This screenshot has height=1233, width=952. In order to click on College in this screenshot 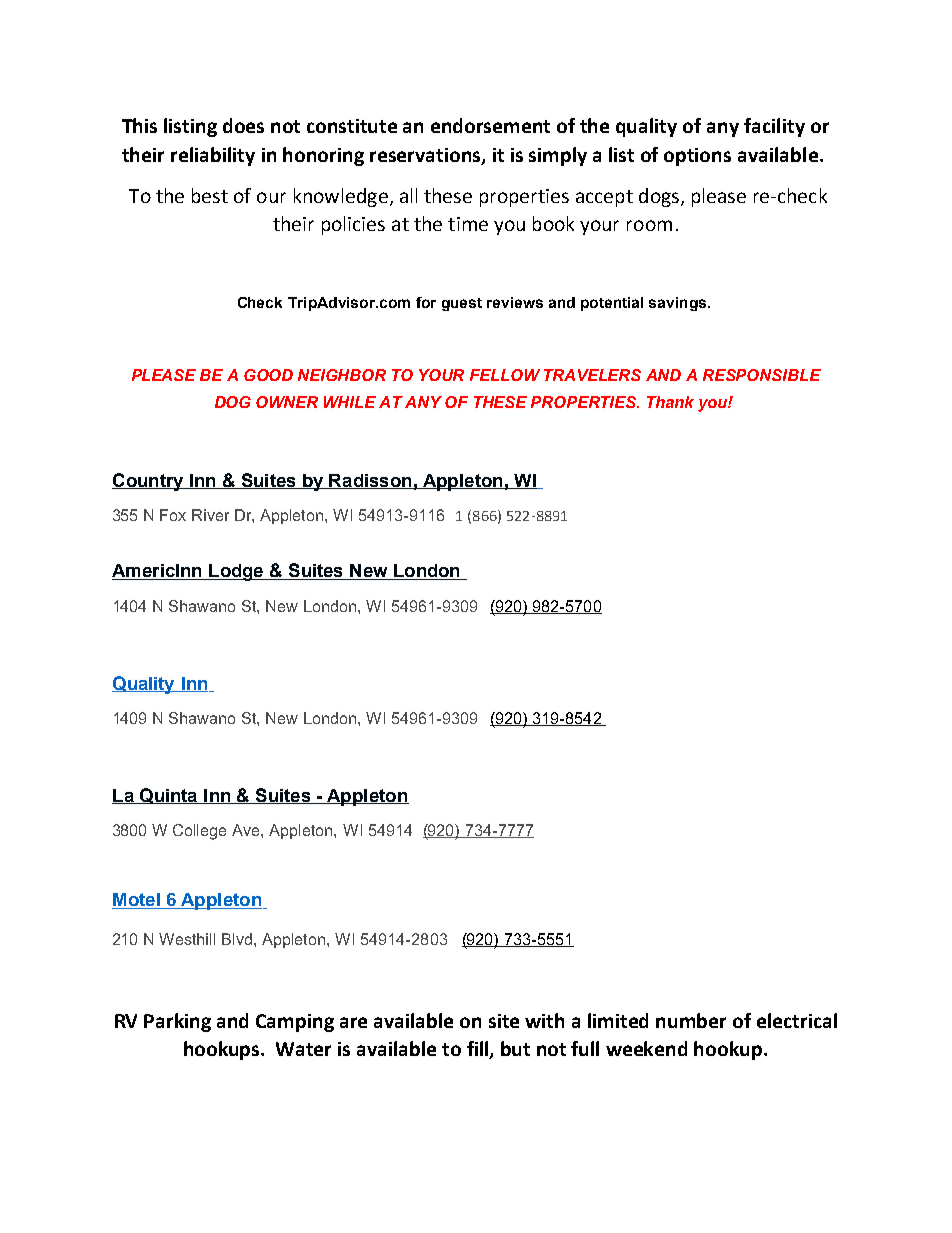, I will do `click(199, 832)`.
